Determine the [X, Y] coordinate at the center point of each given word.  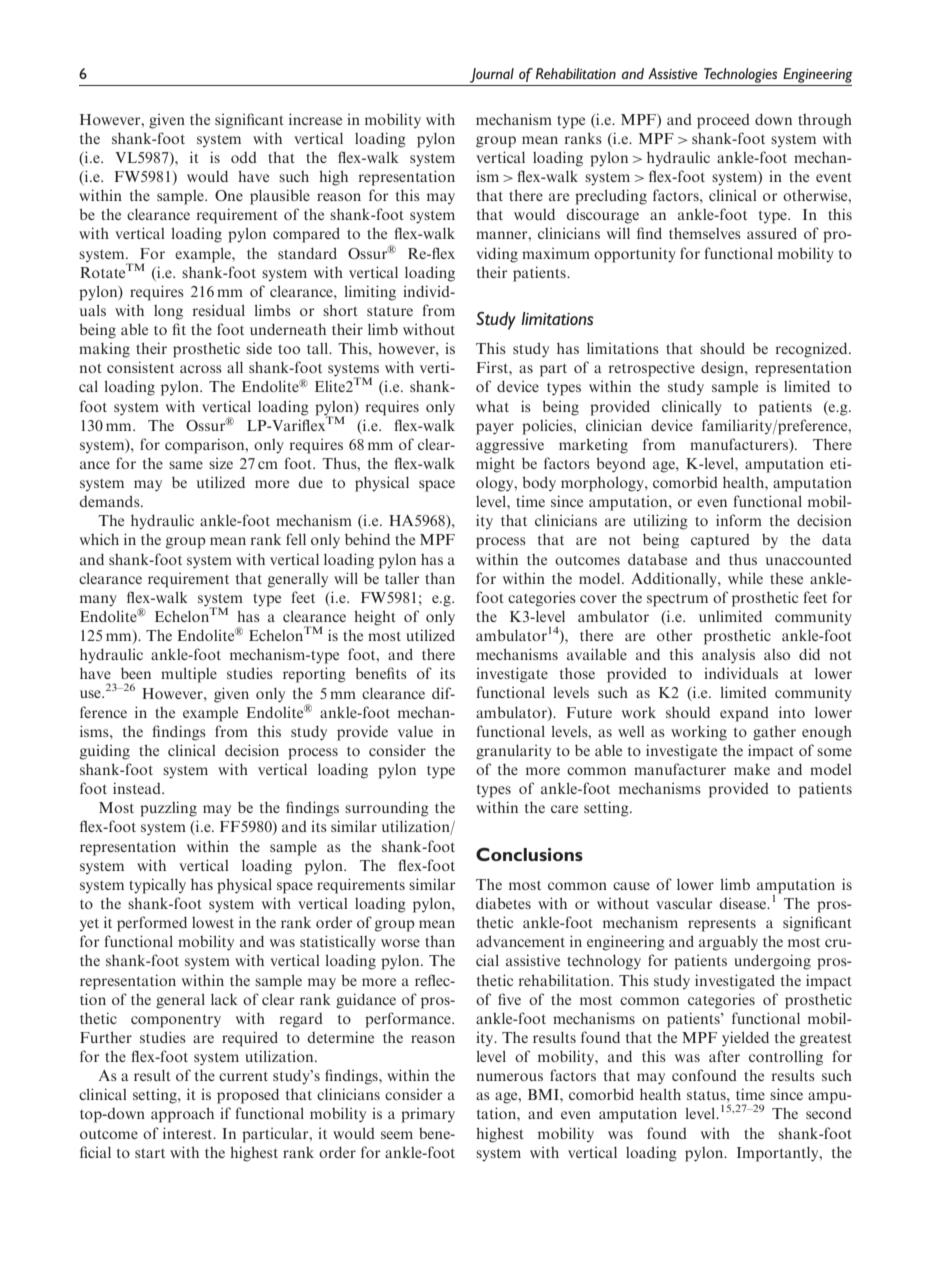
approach [182, 1115]
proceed [723, 121]
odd [244, 157]
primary [428, 1115]
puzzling [168, 809]
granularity [513, 752]
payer [495, 429]
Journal [492, 75]
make [752, 769]
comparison [206, 446]
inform [739, 520]
